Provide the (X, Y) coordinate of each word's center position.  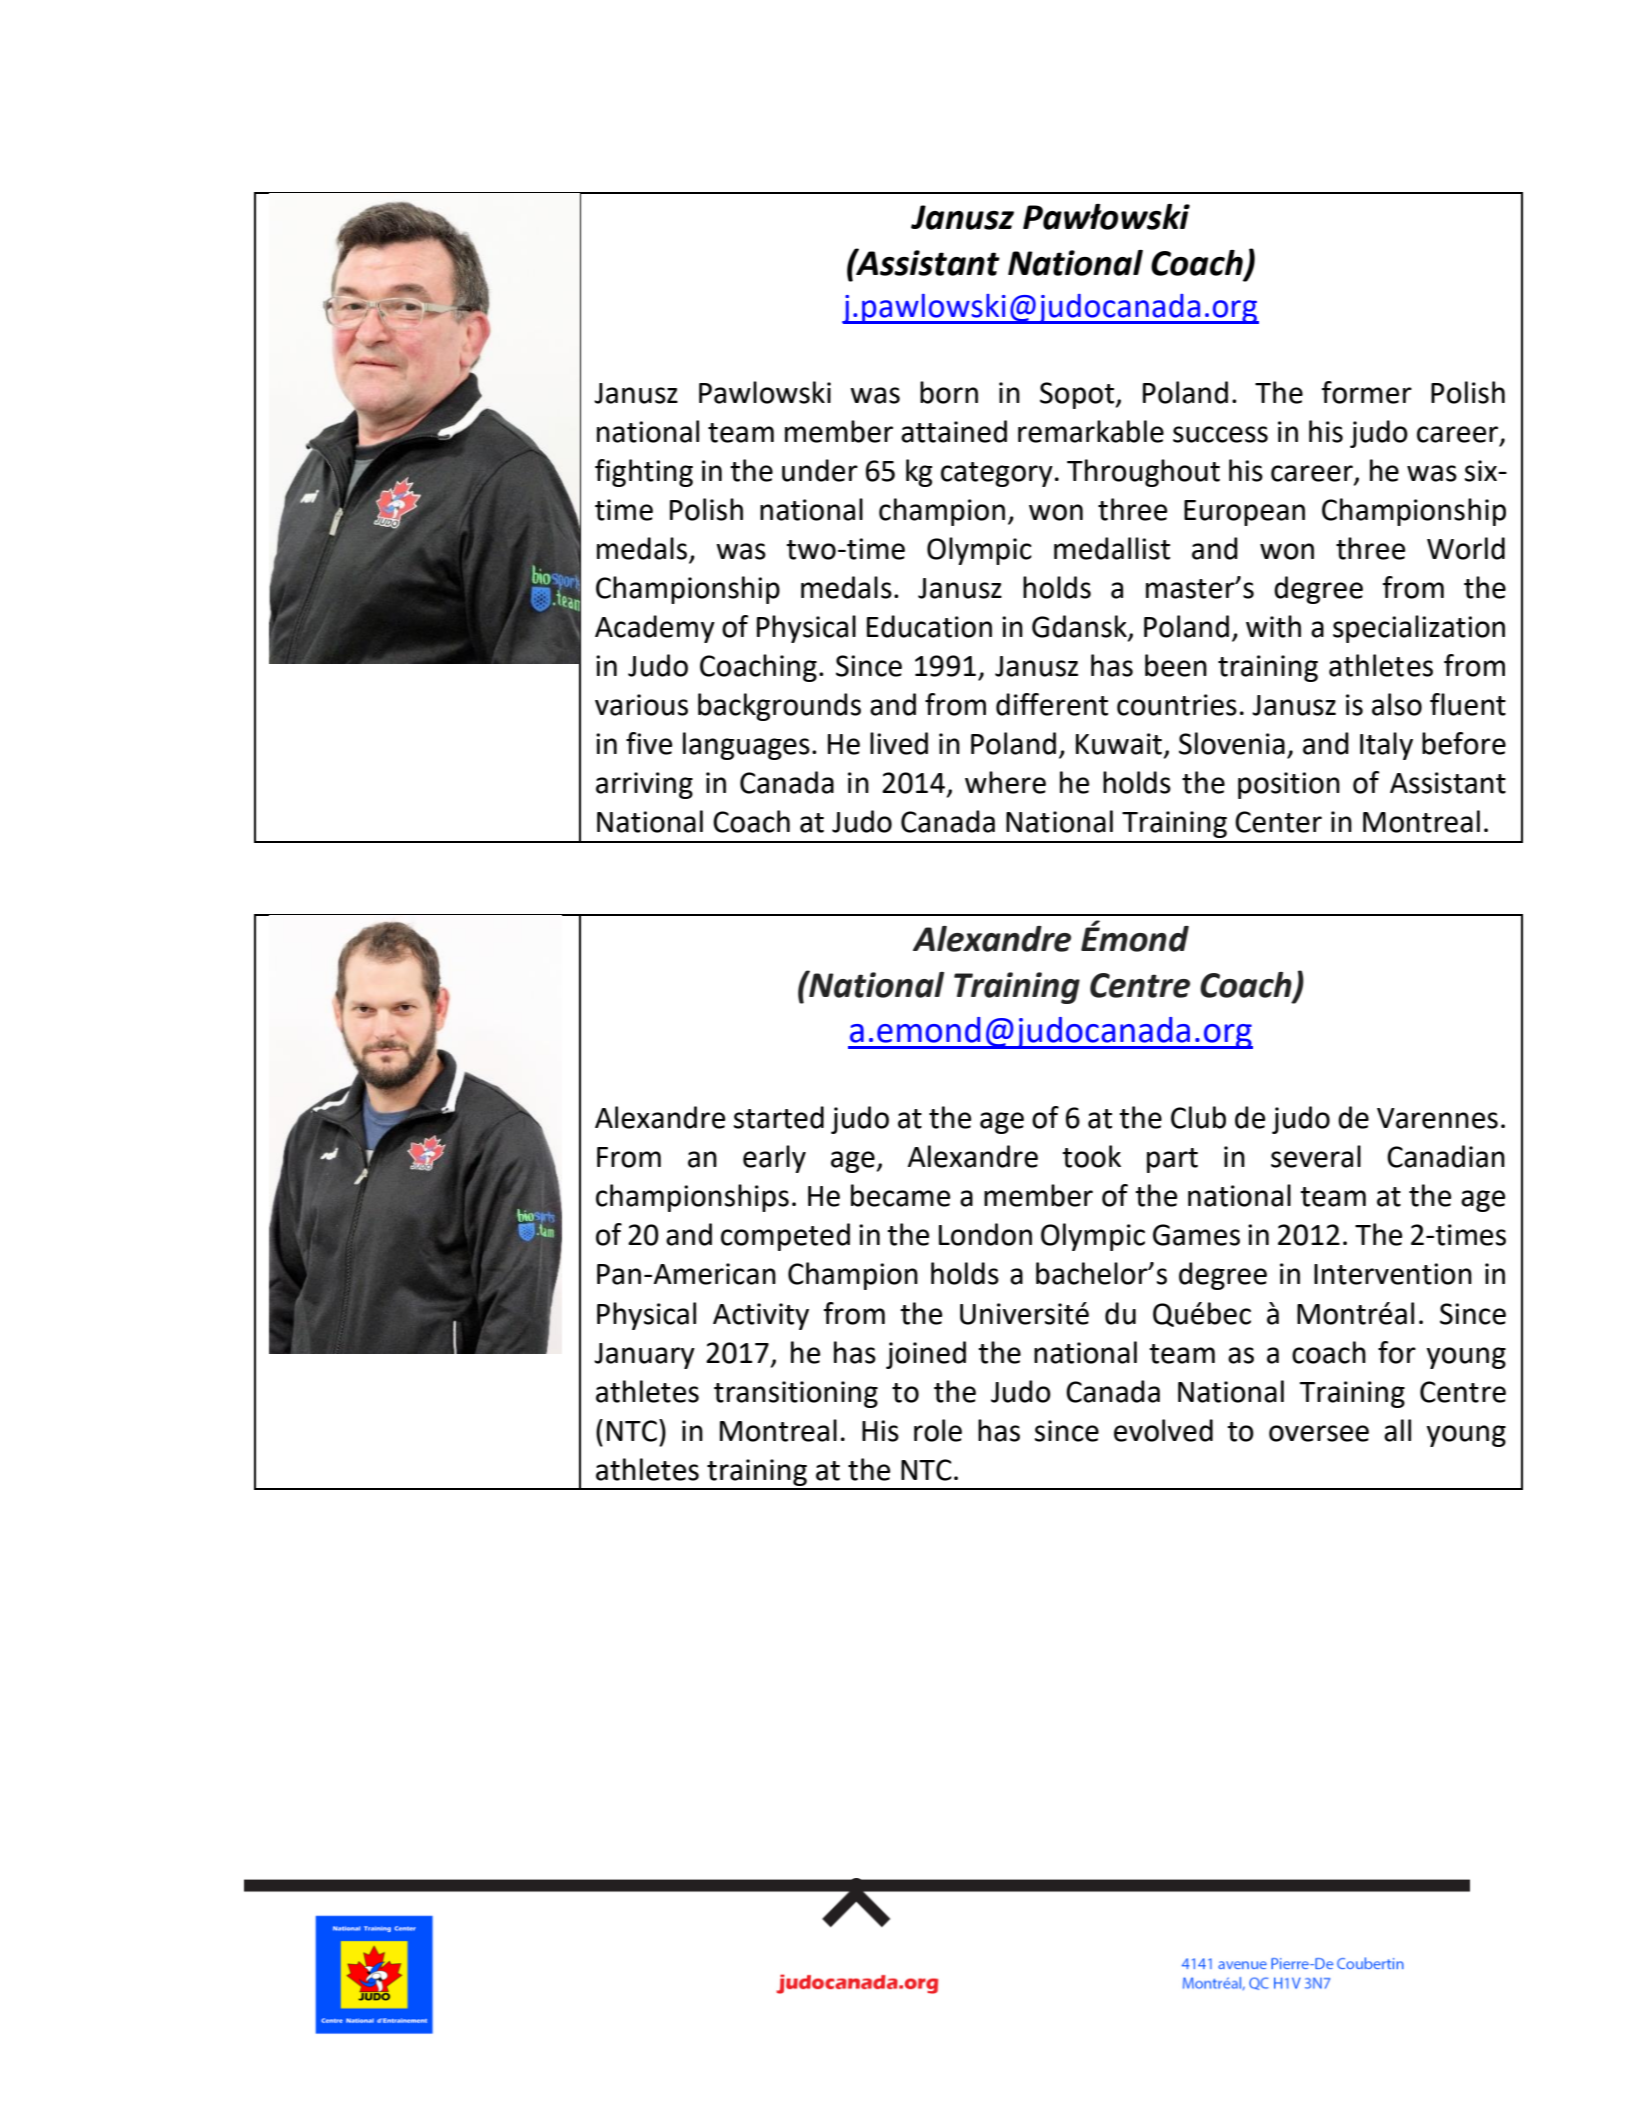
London (985, 1234)
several (1316, 1156)
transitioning (796, 1394)
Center (1278, 822)
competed (785, 1237)
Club (1198, 1117)
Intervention (1393, 1274)
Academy (655, 629)
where (1005, 782)
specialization (1419, 629)
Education (929, 626)
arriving (644, 785)
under (820, 470)
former (1367, 392)
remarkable (1091, 431)
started (779, 1117)
